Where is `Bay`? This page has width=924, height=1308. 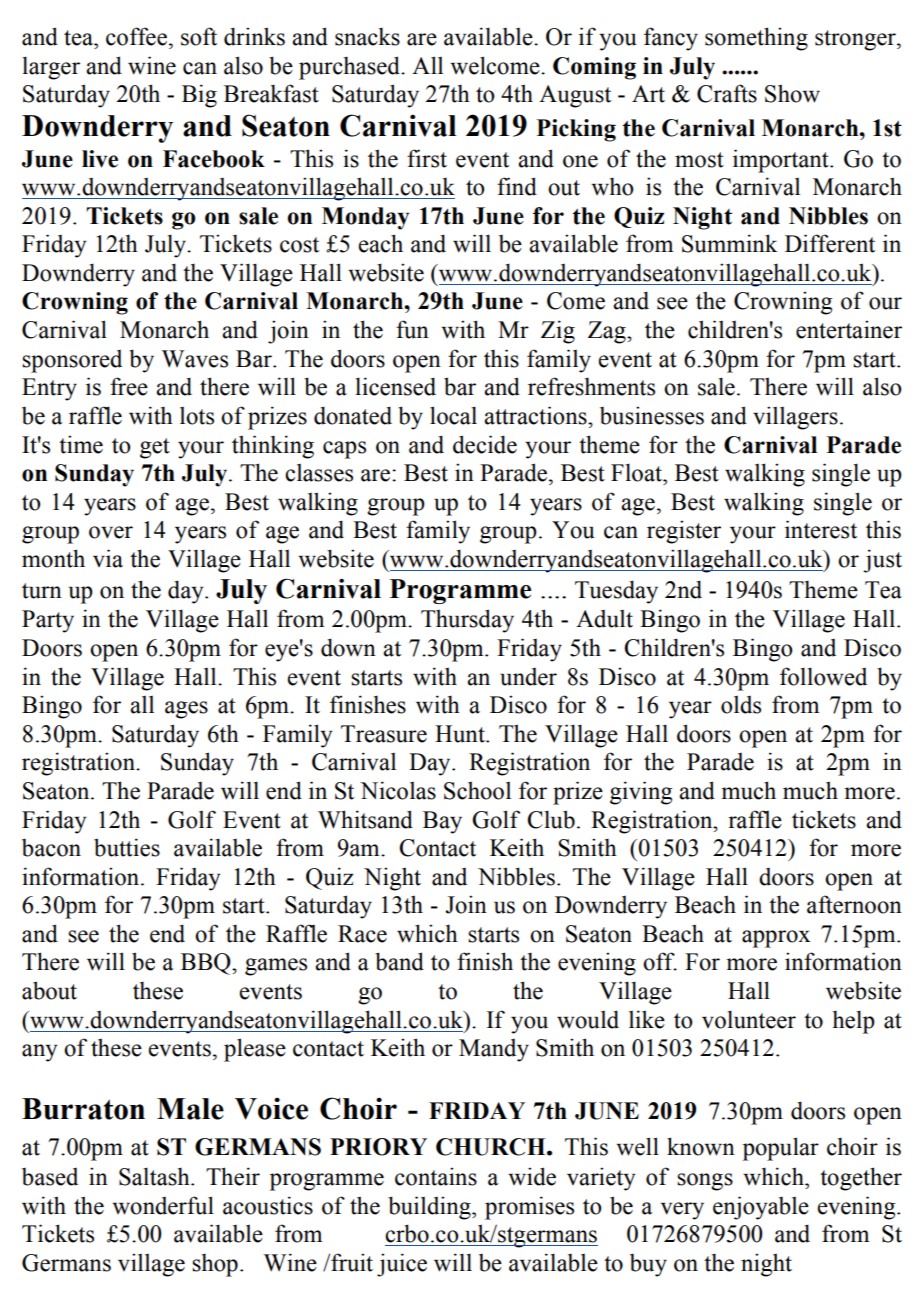
Bay is located at coordinates (442, 822).
